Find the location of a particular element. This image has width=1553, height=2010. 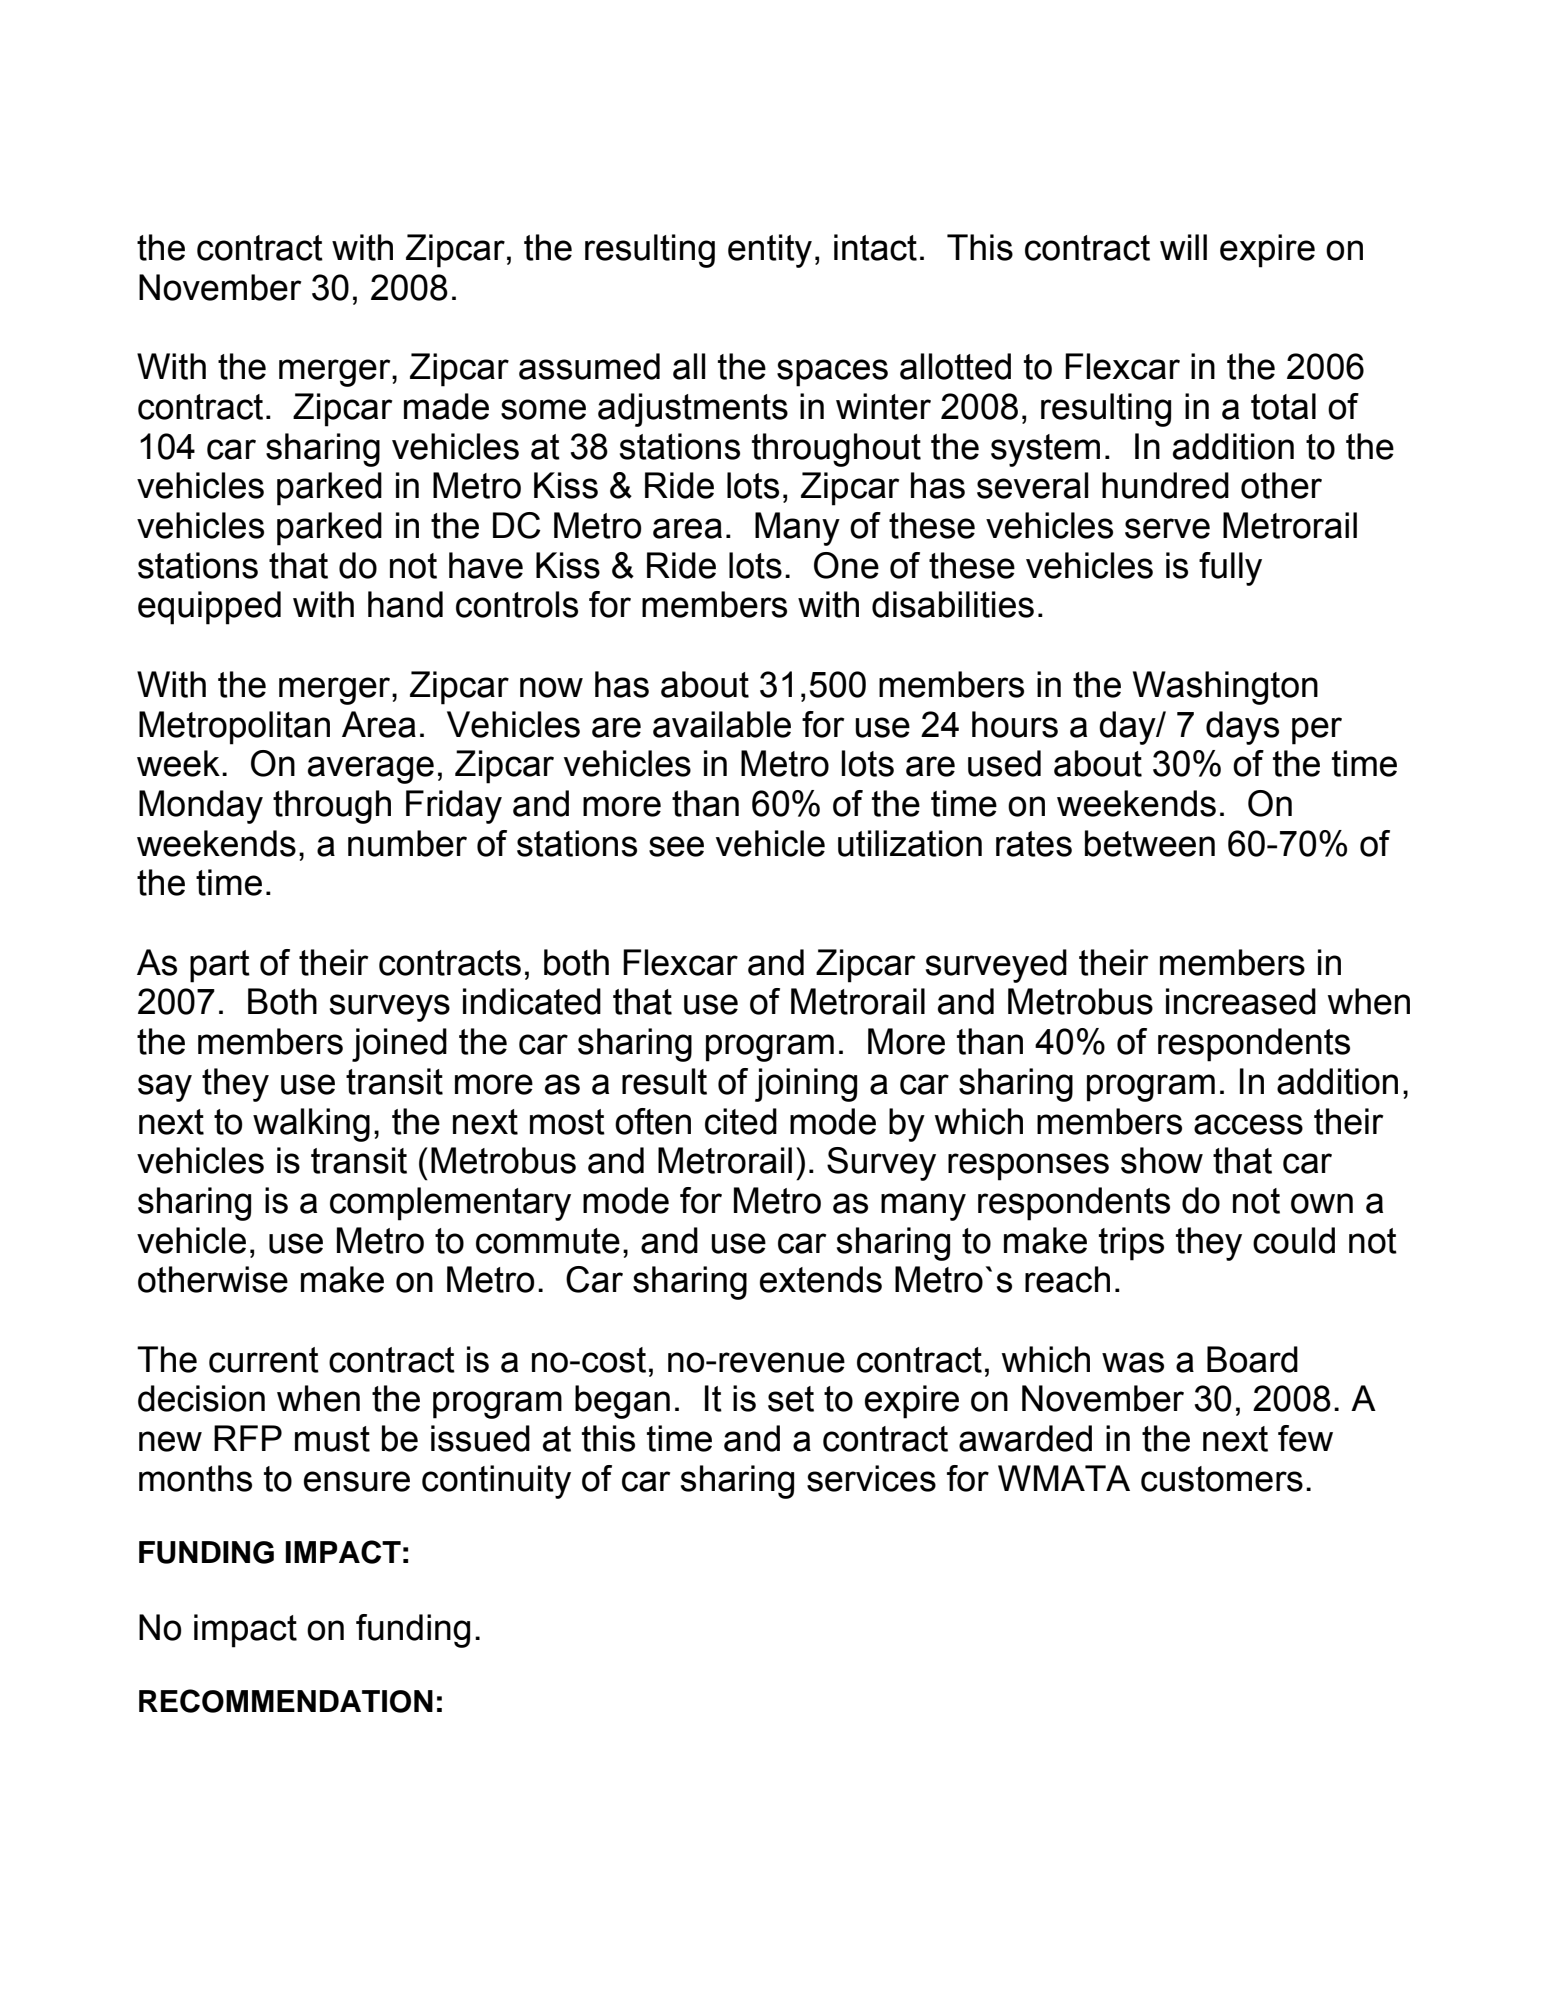

made is located at coordinates (446, 406).
